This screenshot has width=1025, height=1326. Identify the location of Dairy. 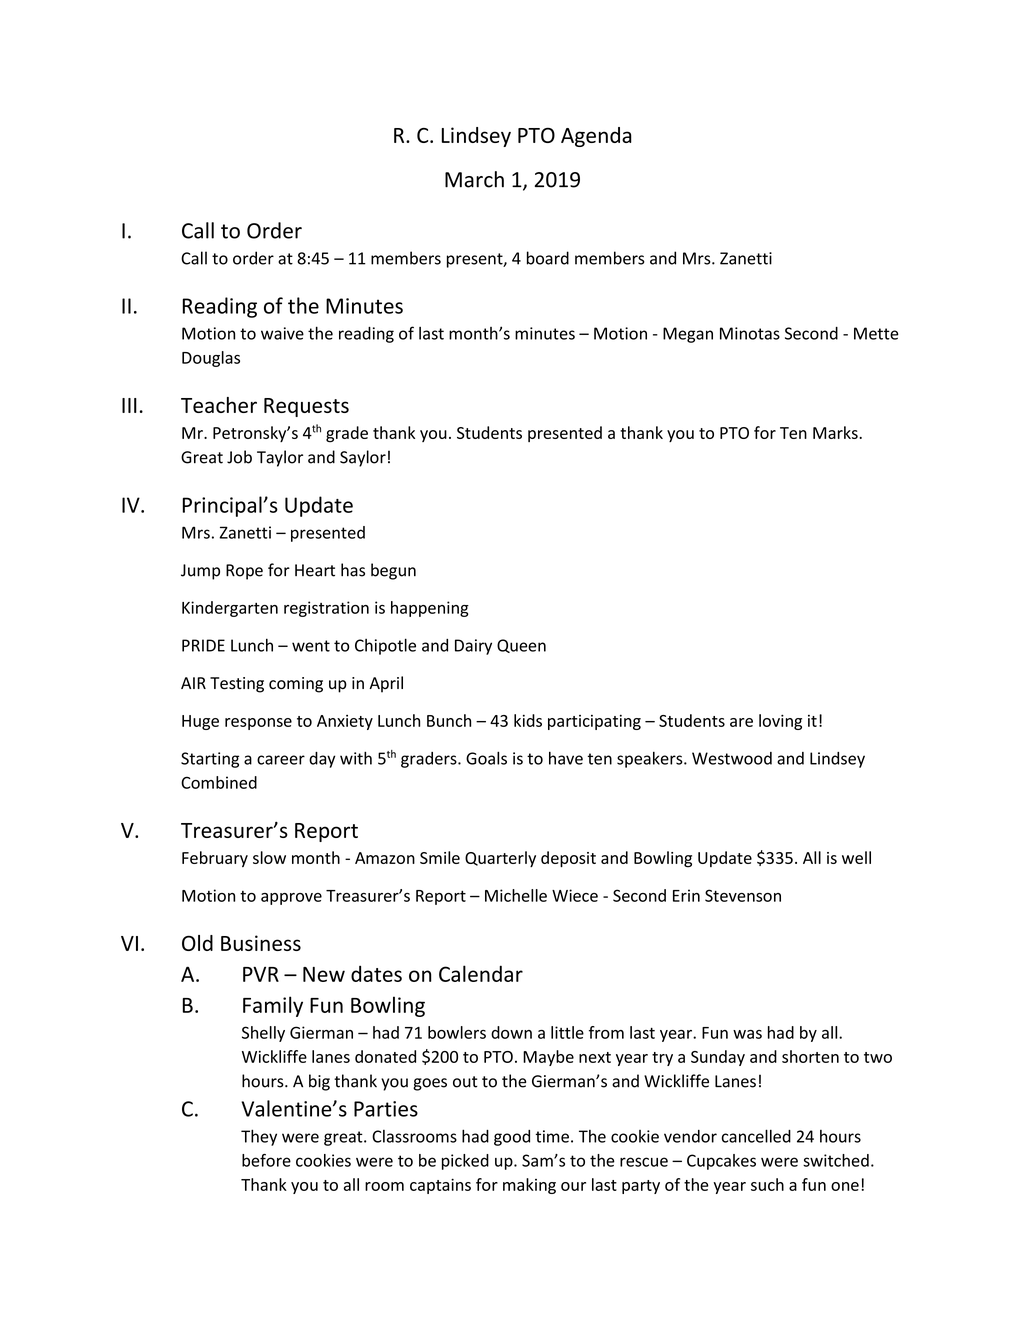
(473, 647).
